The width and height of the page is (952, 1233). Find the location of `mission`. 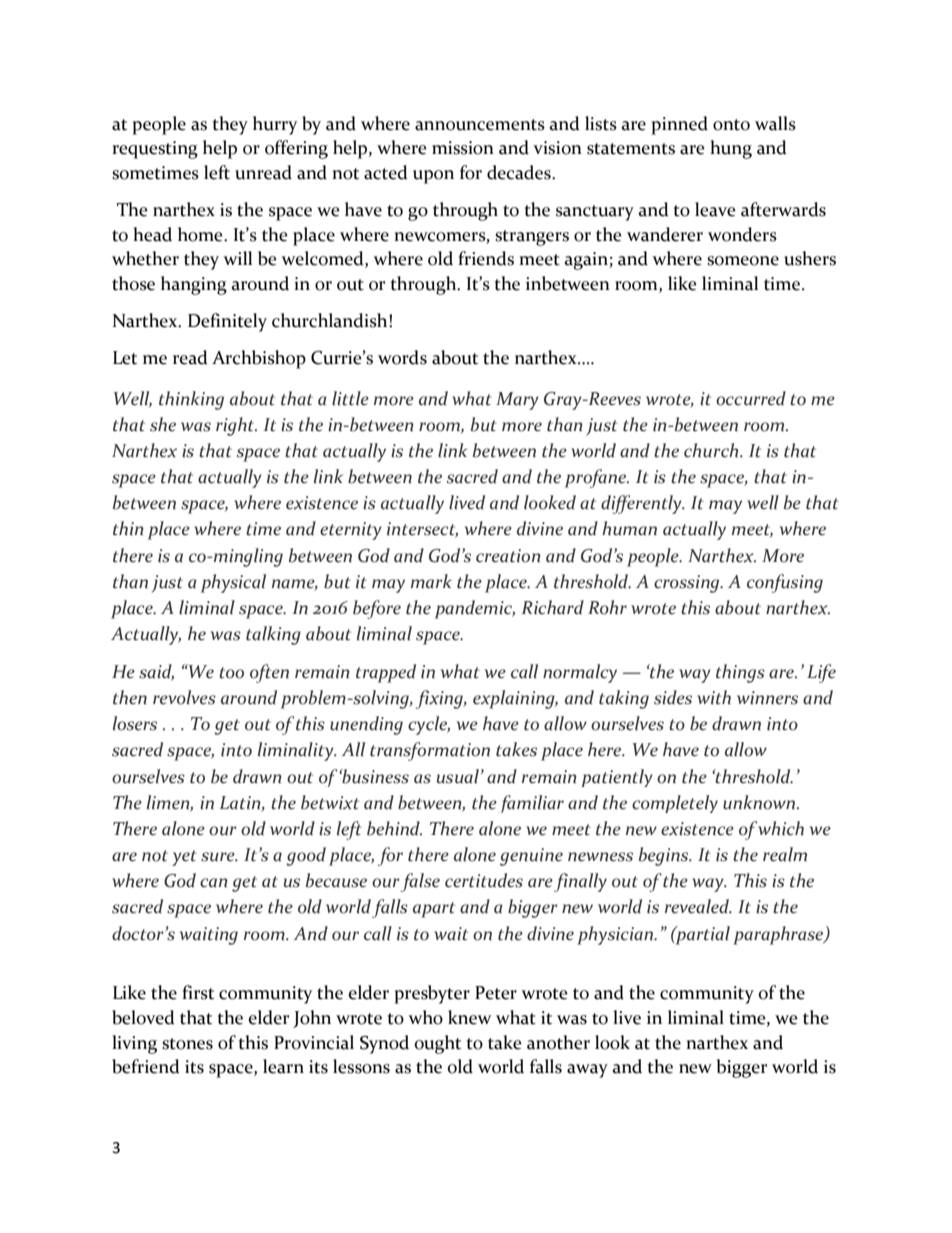

mission is located at coordinates (463, 148).
